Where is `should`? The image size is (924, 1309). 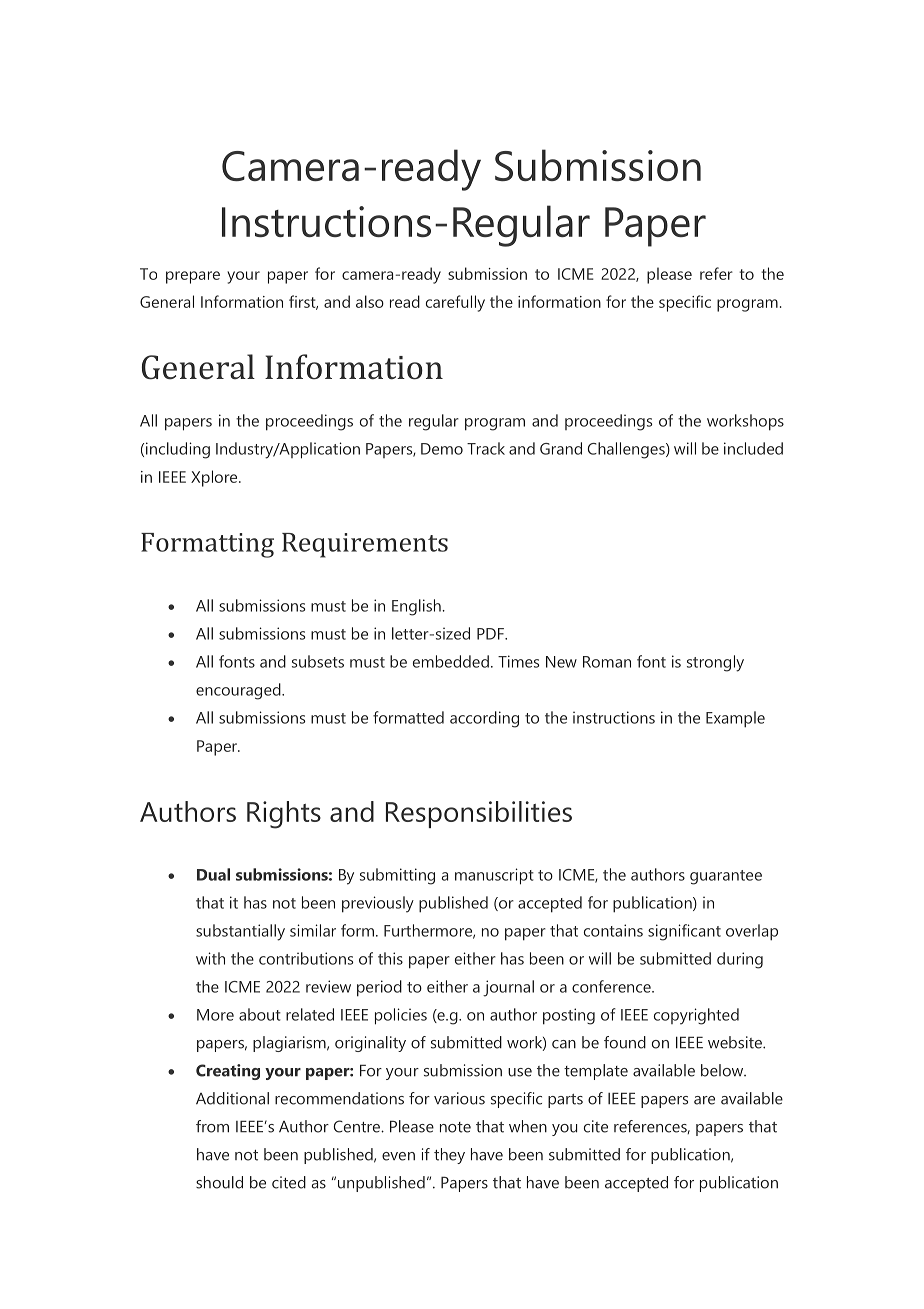
should is located at coordinates (219, 1182).
